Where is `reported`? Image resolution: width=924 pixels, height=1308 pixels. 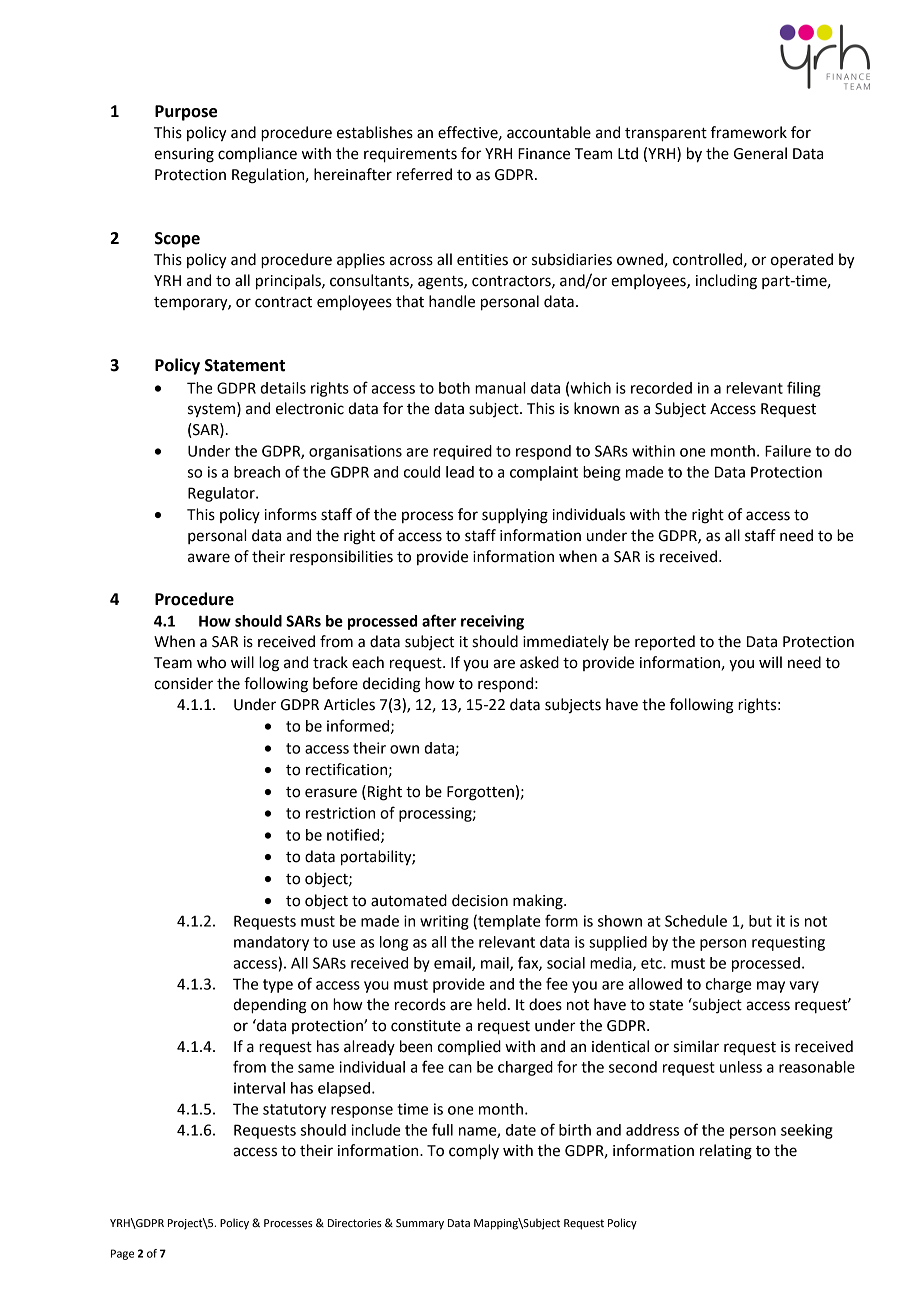
reported is located at coordinates (665, 643).
